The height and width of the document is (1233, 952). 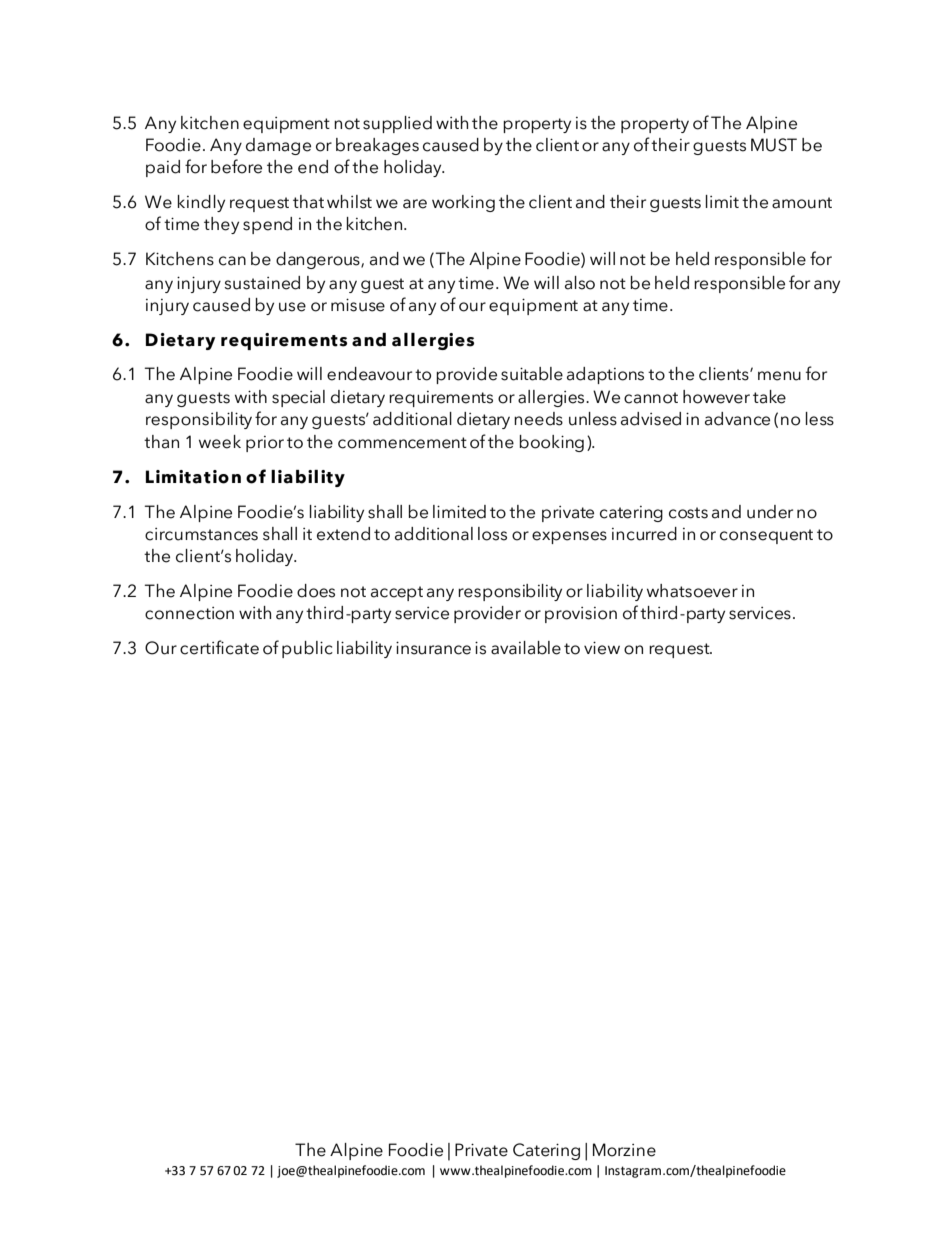 What do you see at coordinates (716, 397) in the document?
I see `however` at bounding box center [716, 397].
